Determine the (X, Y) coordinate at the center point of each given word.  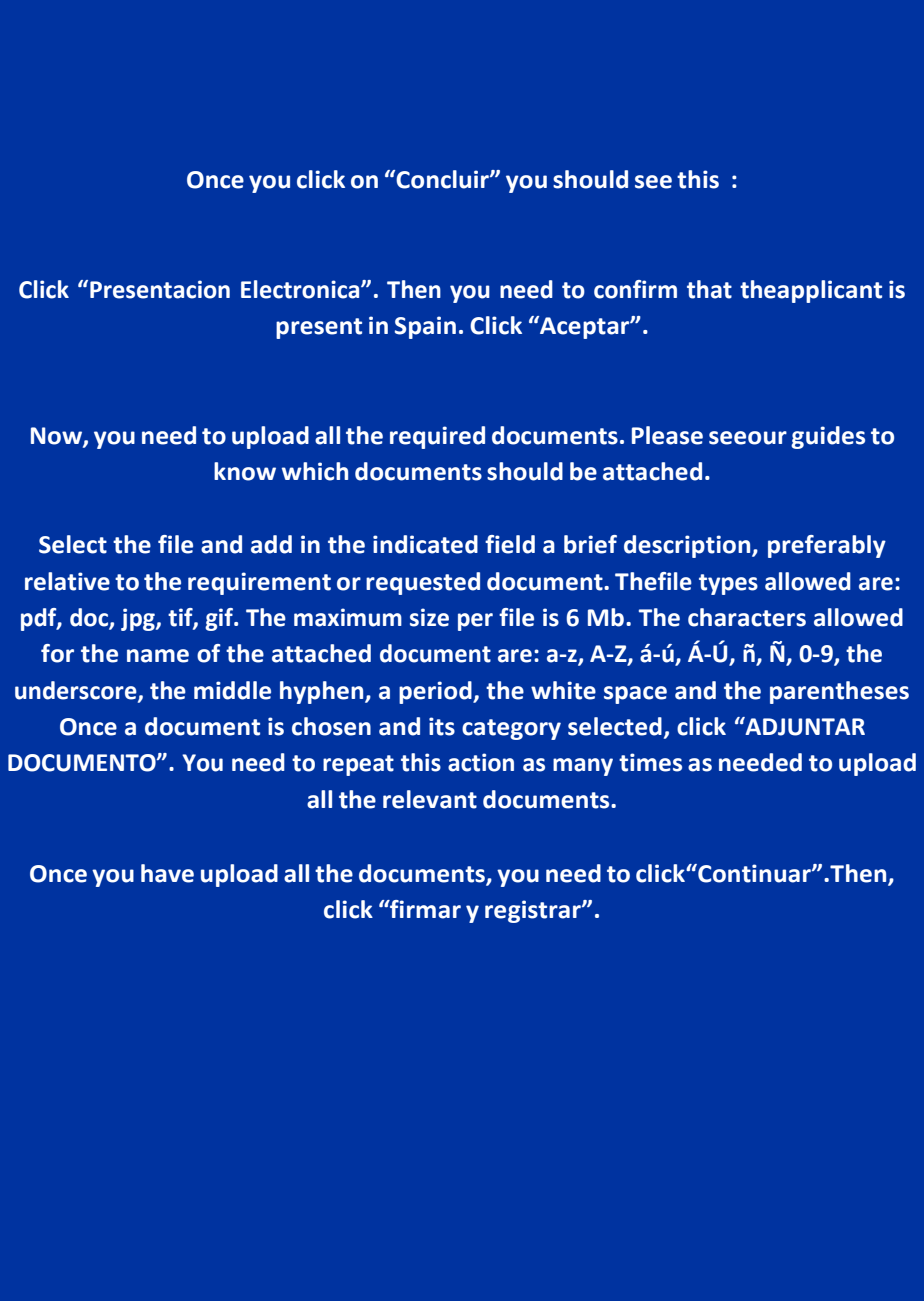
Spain (425, 327)
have (167, 873)
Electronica (301, 289)
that (709, 289)
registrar (534, 911)
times (650, 762)
